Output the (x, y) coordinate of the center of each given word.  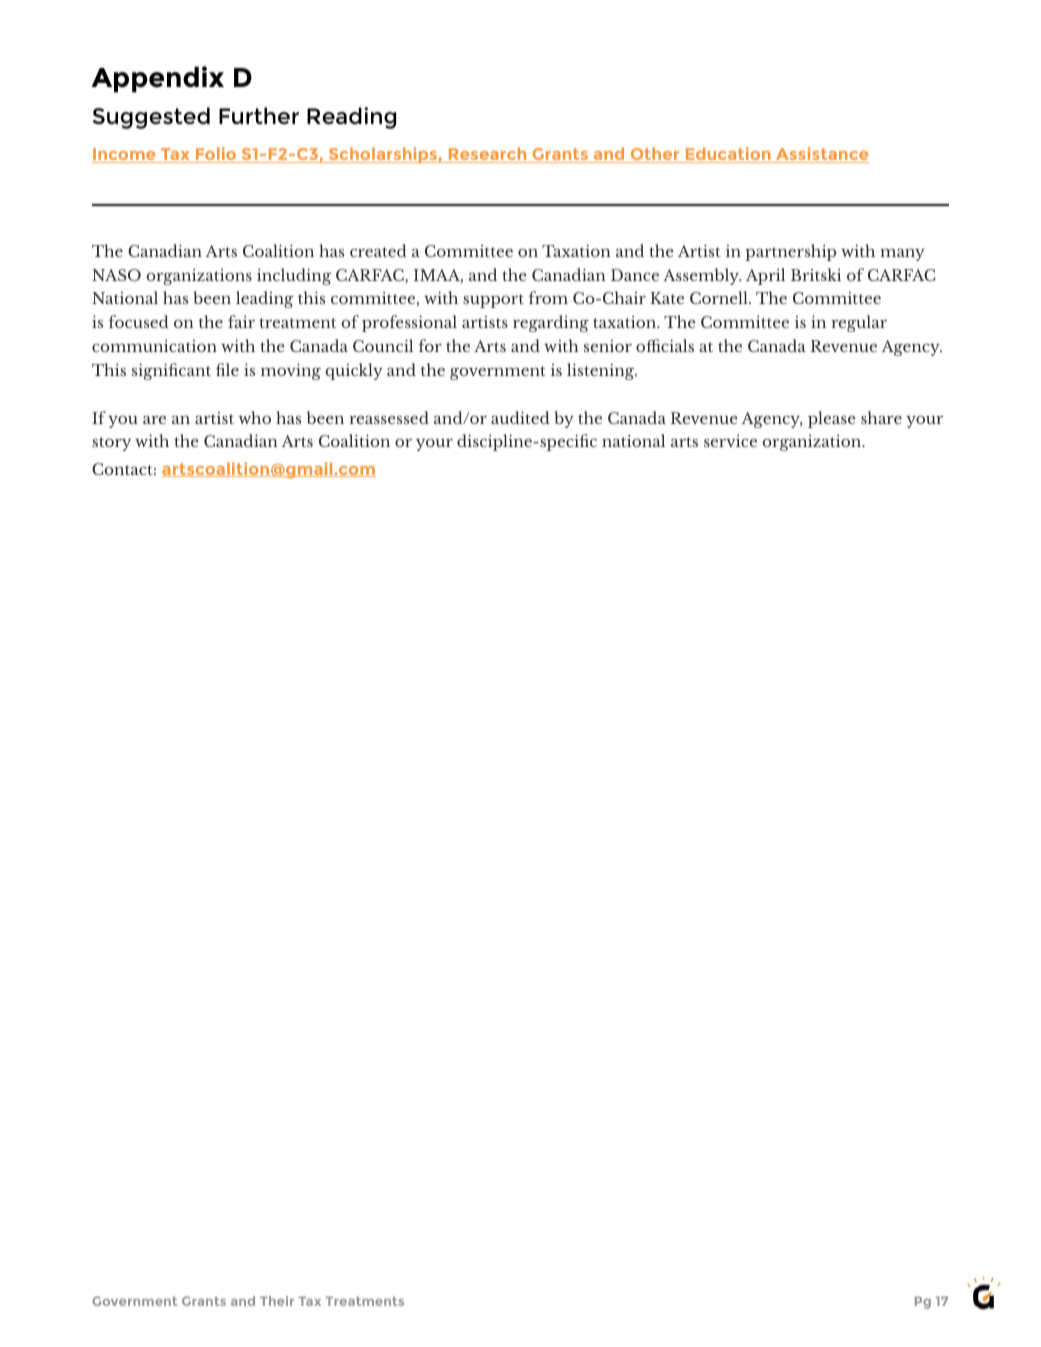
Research (487, 155)
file (227, 369)
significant (171, 371)
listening (602, 371)
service (730, 441)
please (832, 419)
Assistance (821, 155)
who (254, 417)
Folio (216, 155)
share (881, 417)
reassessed (389, 417)
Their (277, 1301)
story (111, 444)
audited (520, 417)
